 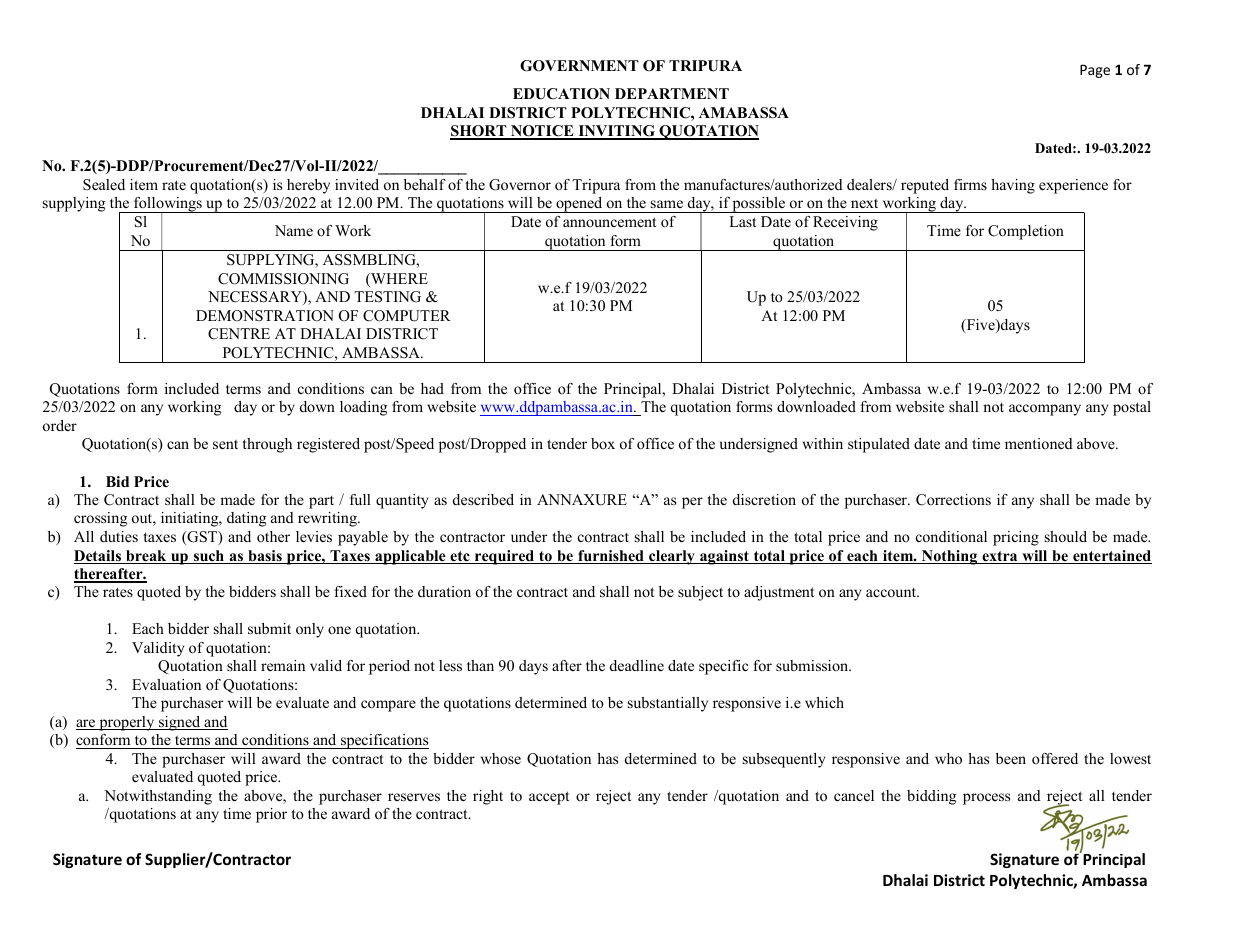 I want to click on CENTRE, so click(x=239, y=334).
